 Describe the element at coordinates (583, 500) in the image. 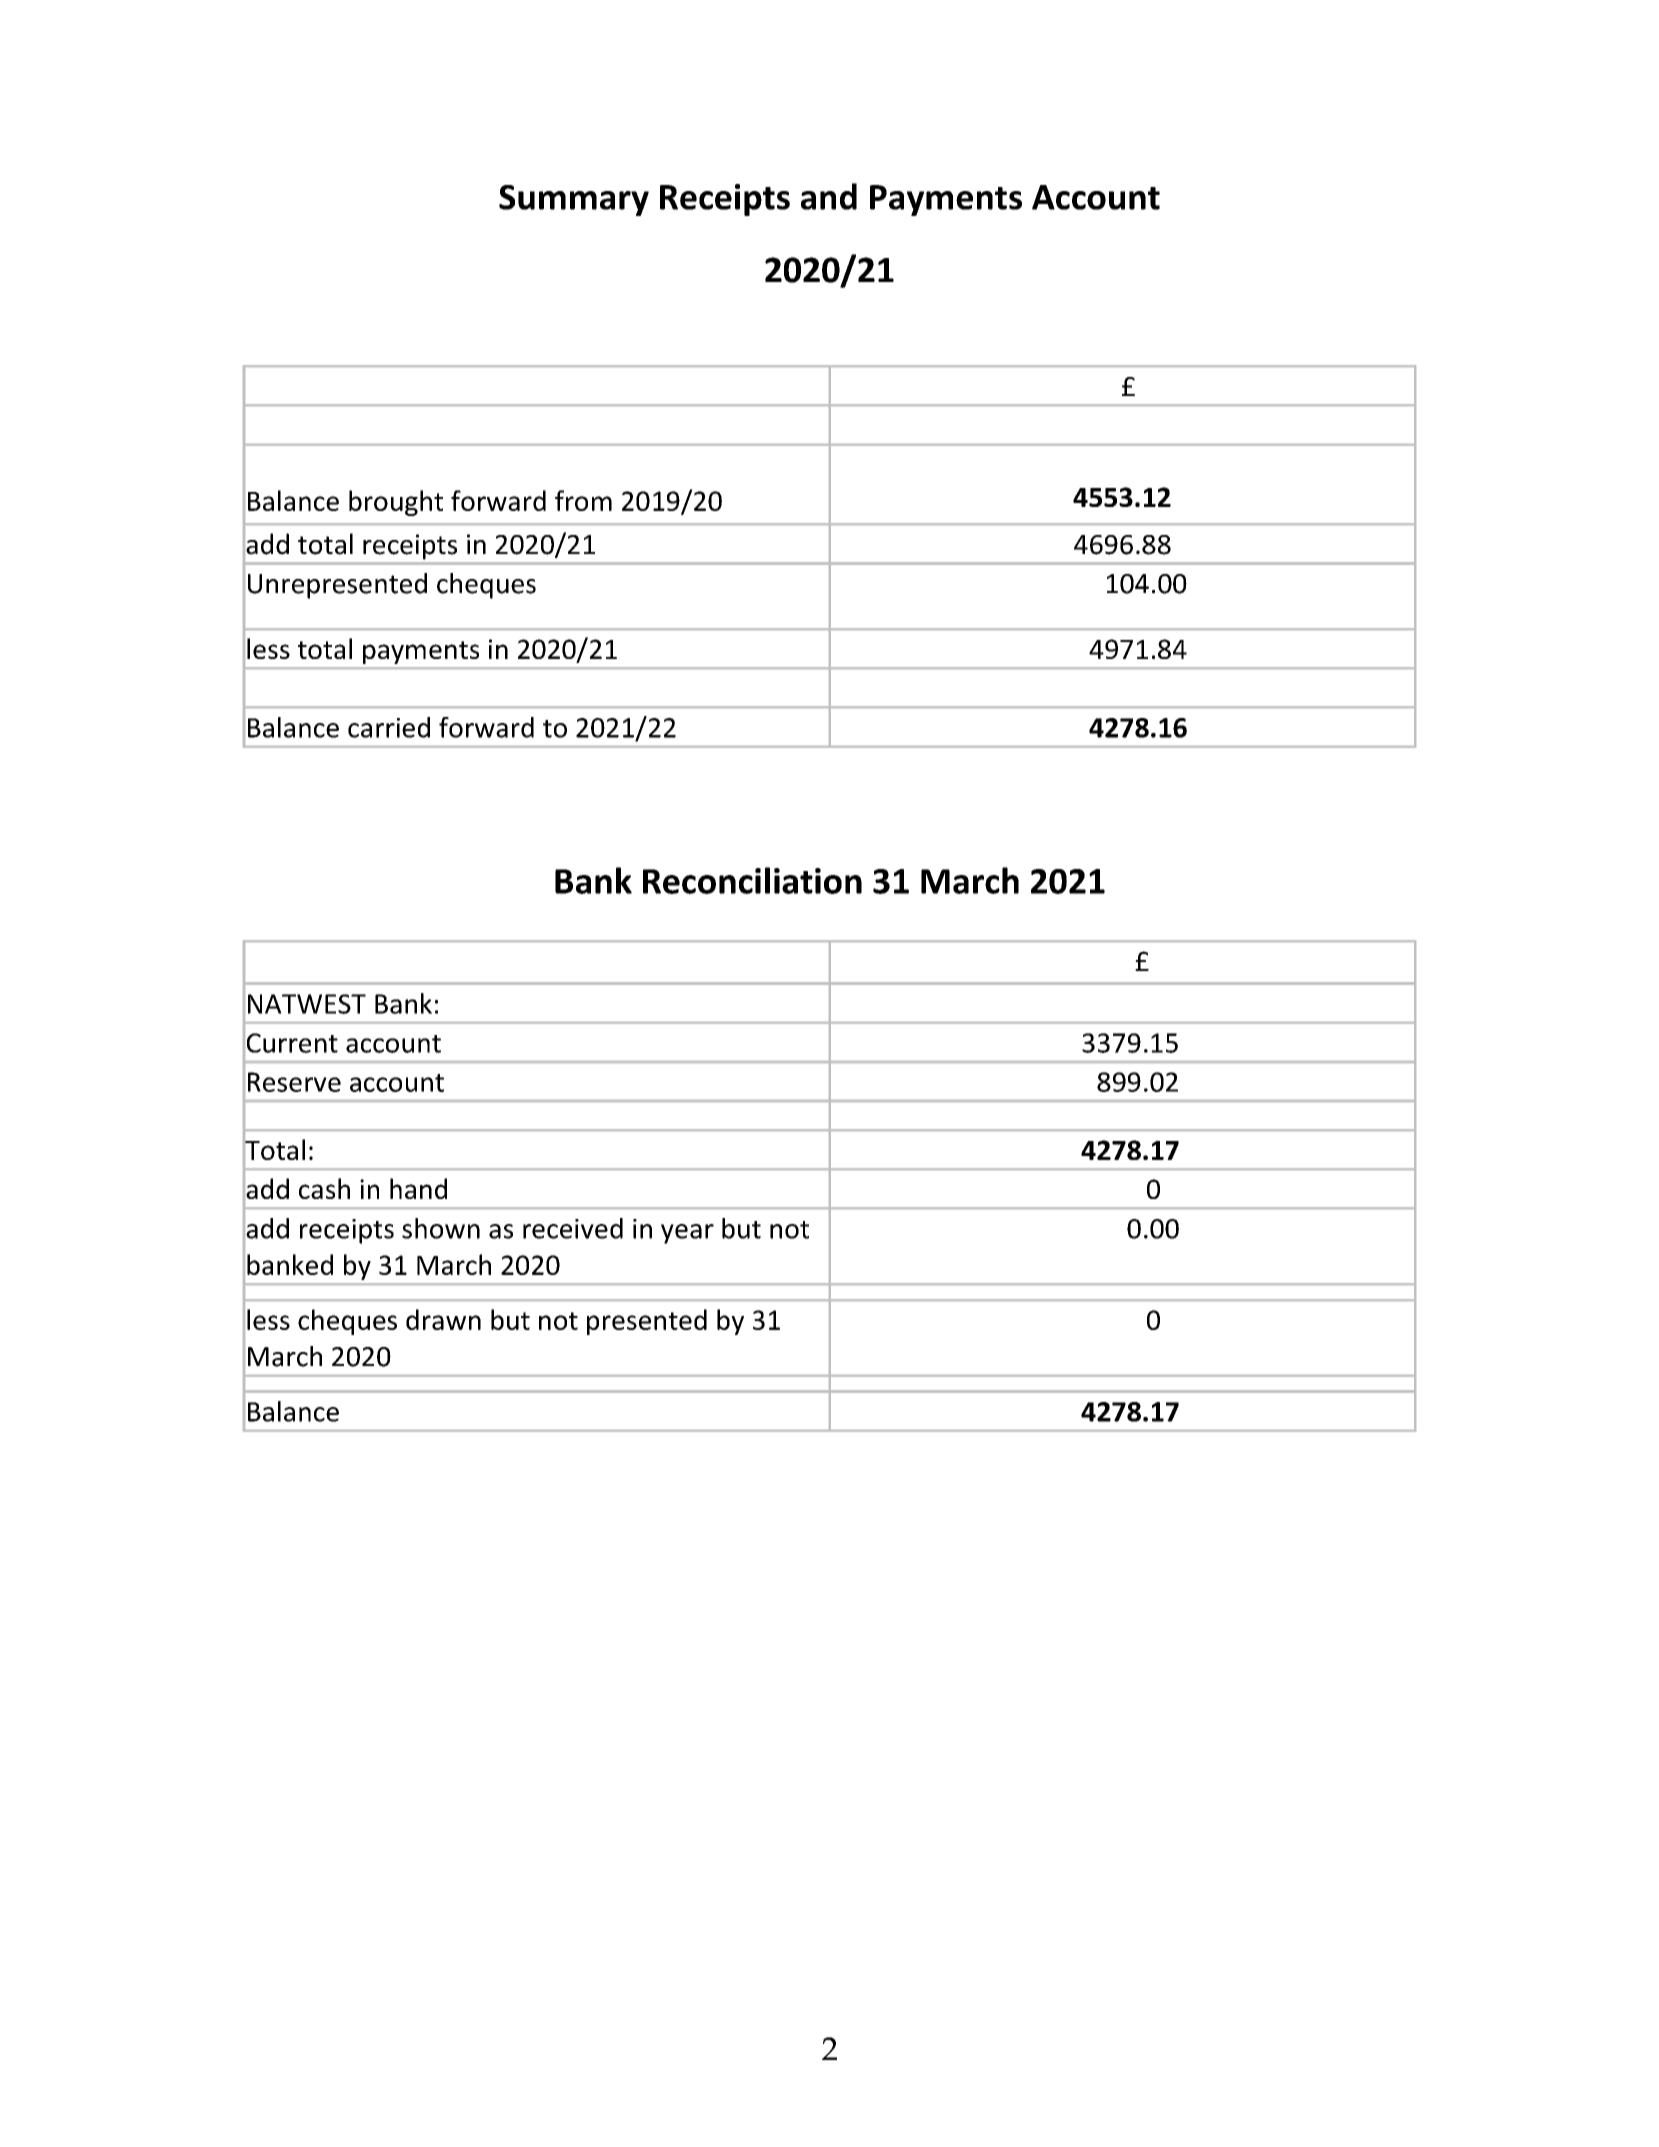

I see `from` at that location.
